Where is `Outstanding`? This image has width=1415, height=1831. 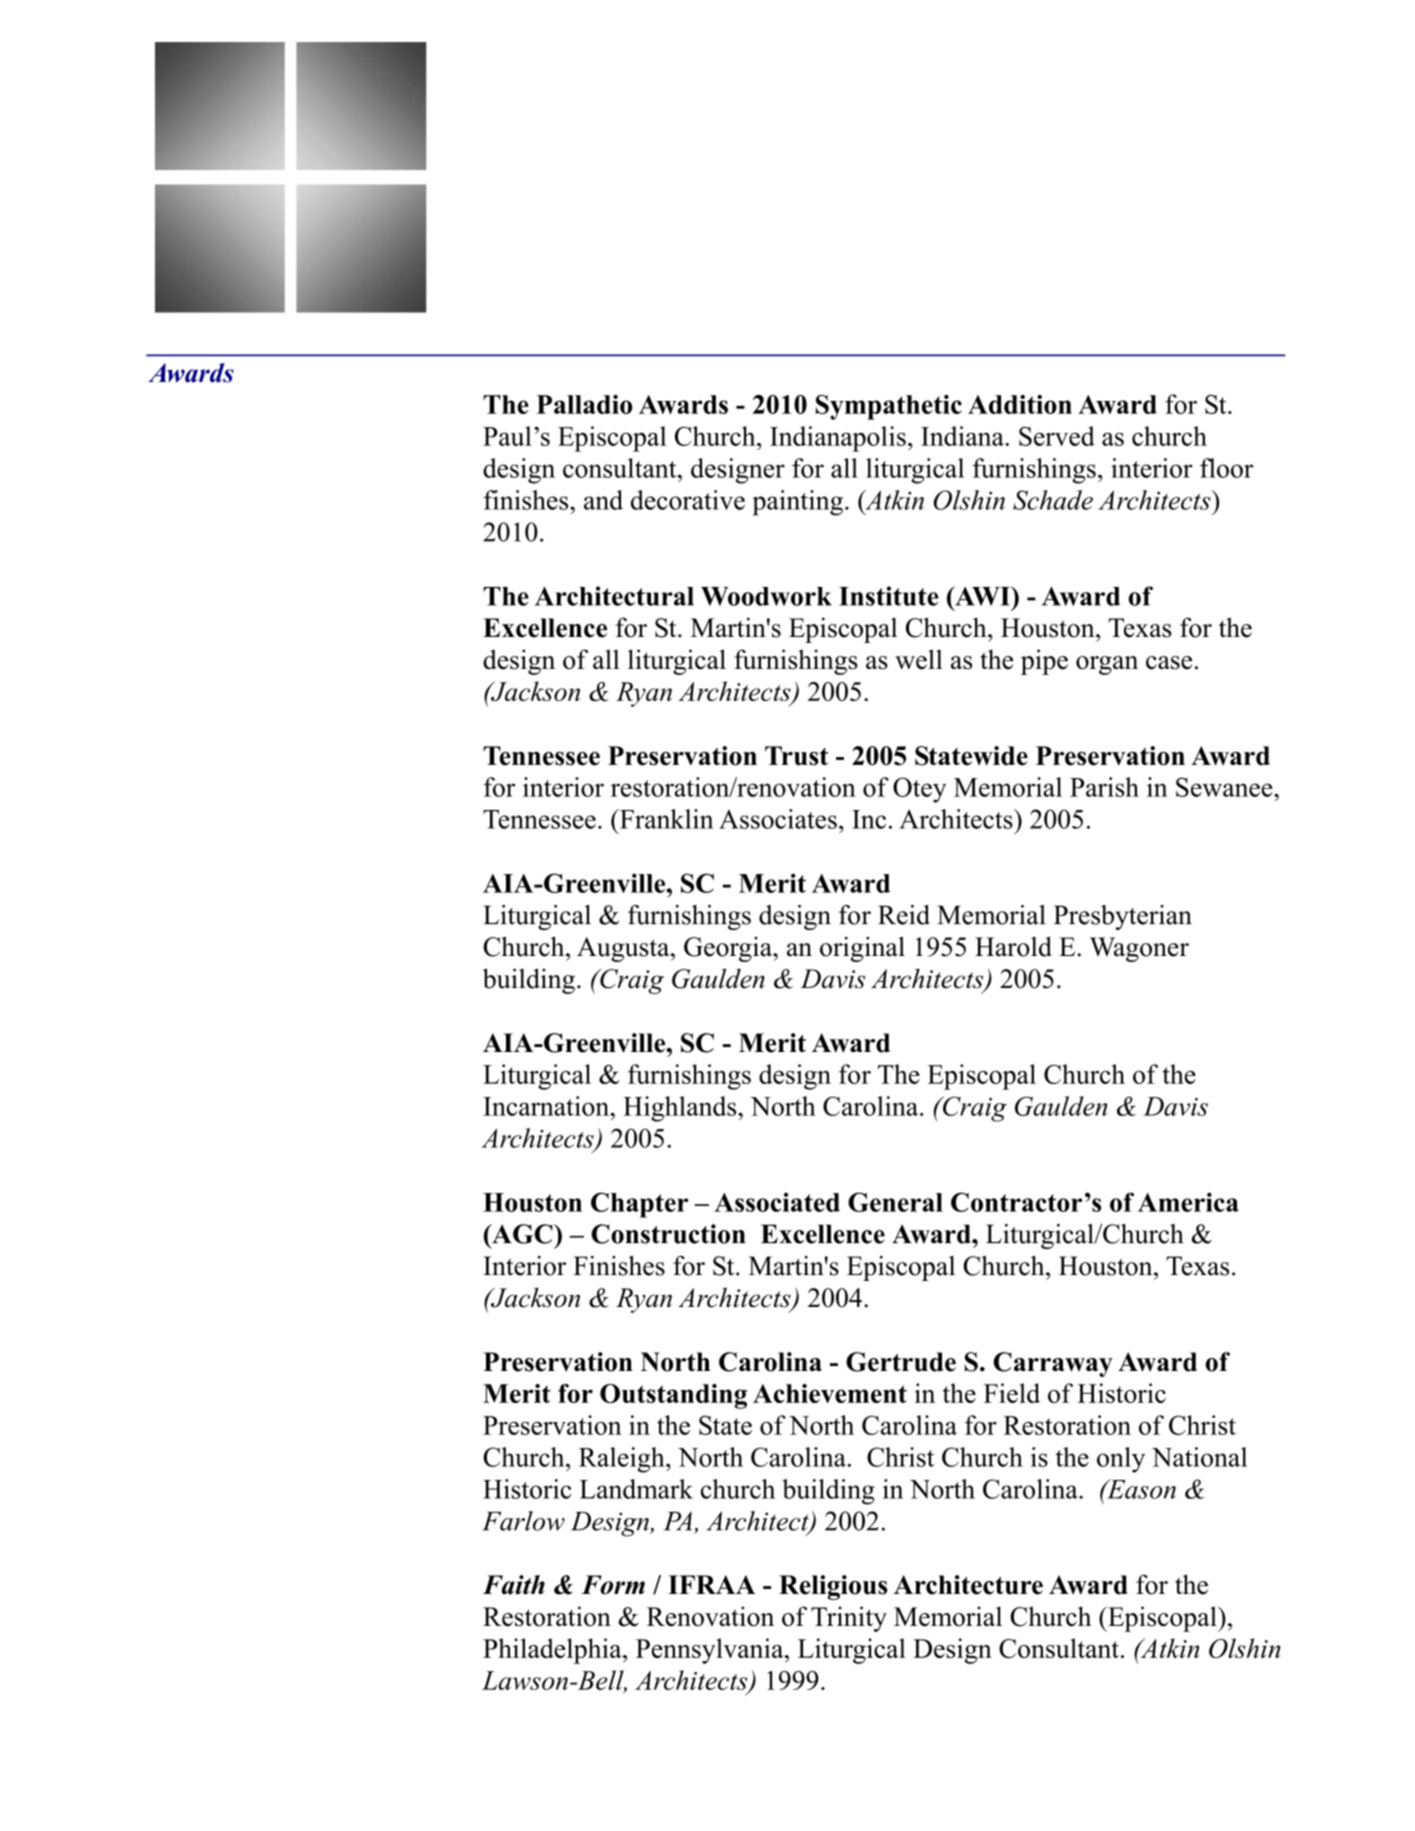
Outstanding is located at coordinates (673, 1396).
